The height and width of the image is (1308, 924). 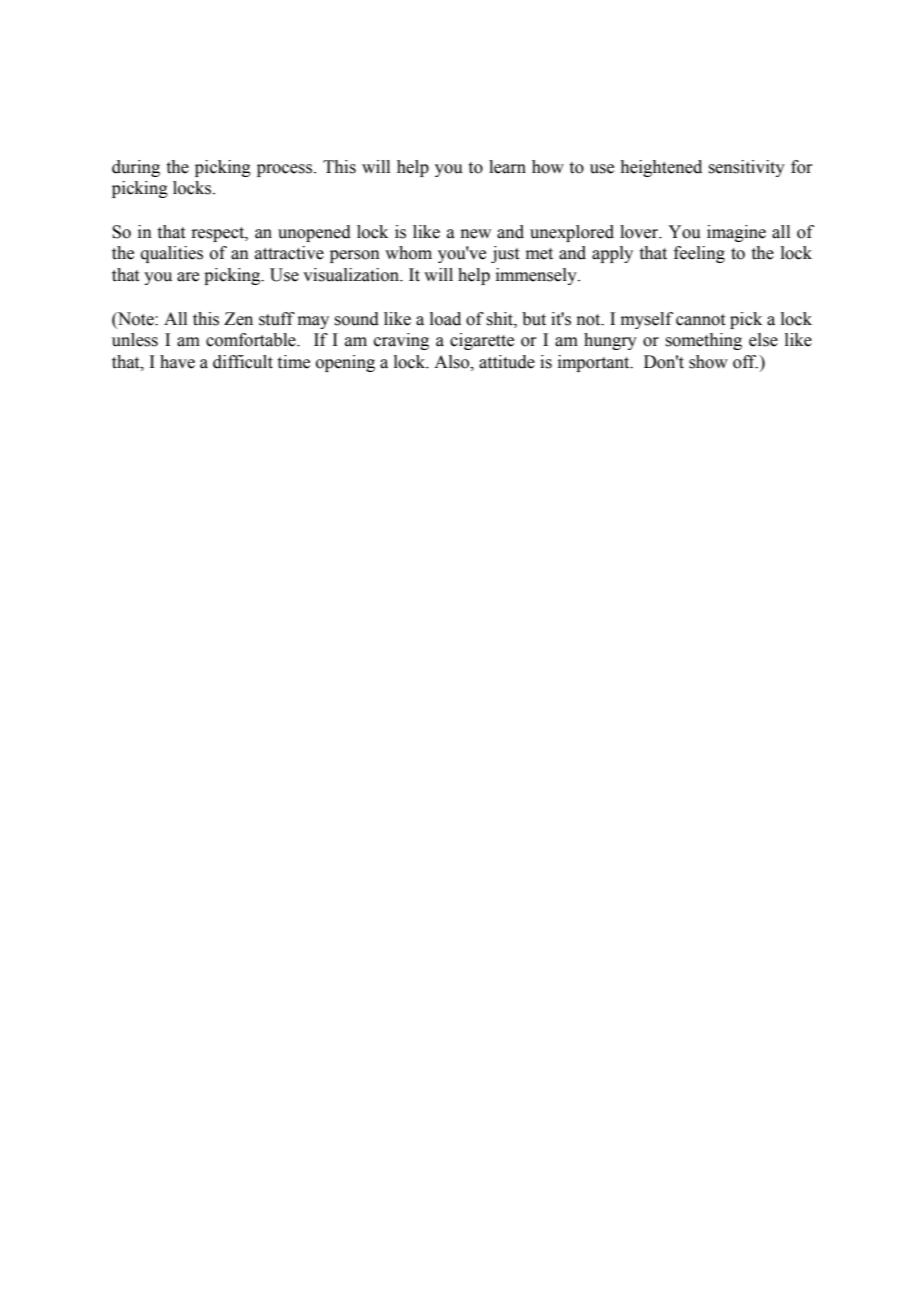 What do you see at coordinates (661, 168) in the image?
I see `heightened` at bounding box center [661, 168].
